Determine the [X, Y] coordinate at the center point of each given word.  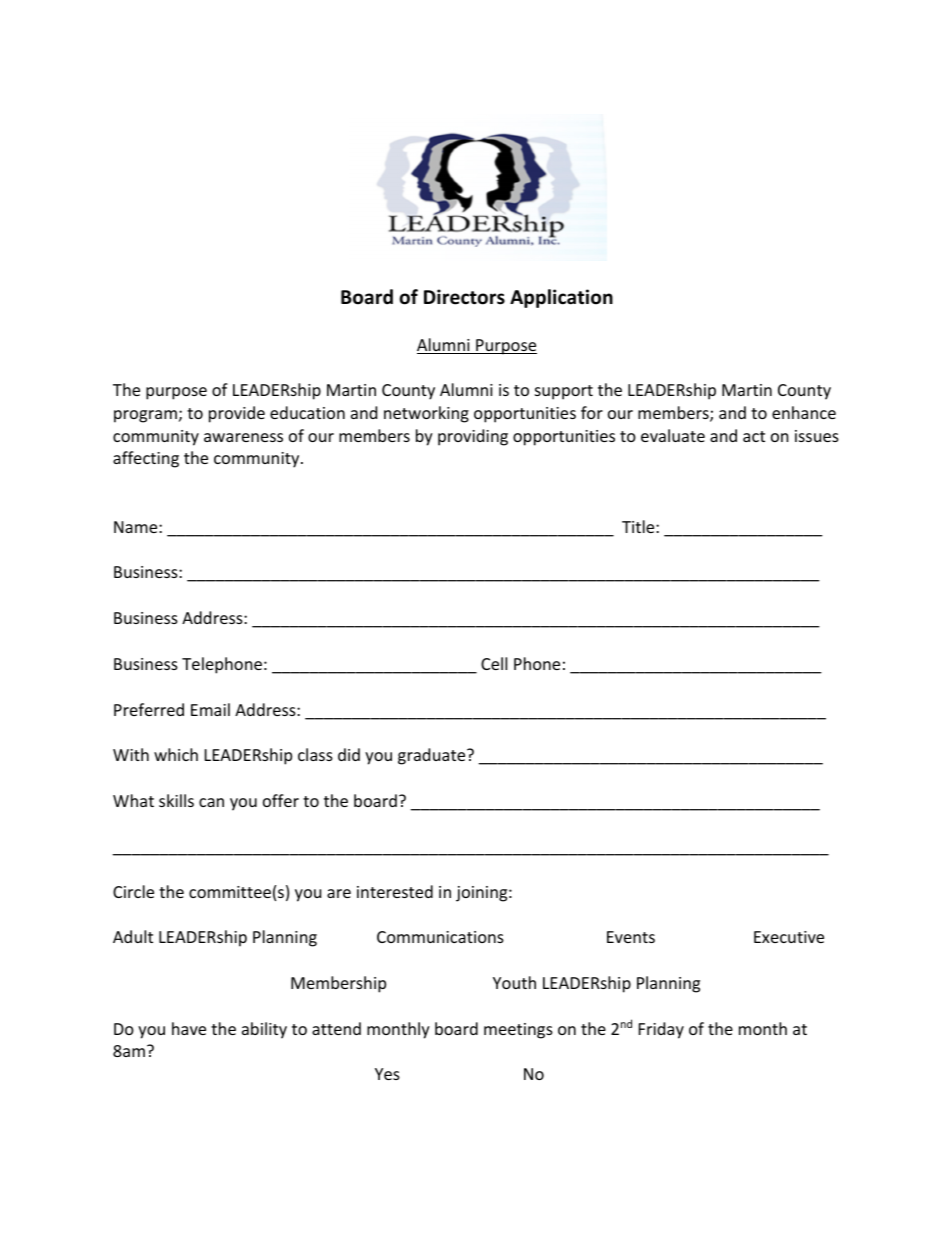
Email [210, 709]
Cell [494, 663]
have [189, 1028]
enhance [804, 412]
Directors [464, 297]
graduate [433, 756]
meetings [518, 1031]
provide [237, 414]
